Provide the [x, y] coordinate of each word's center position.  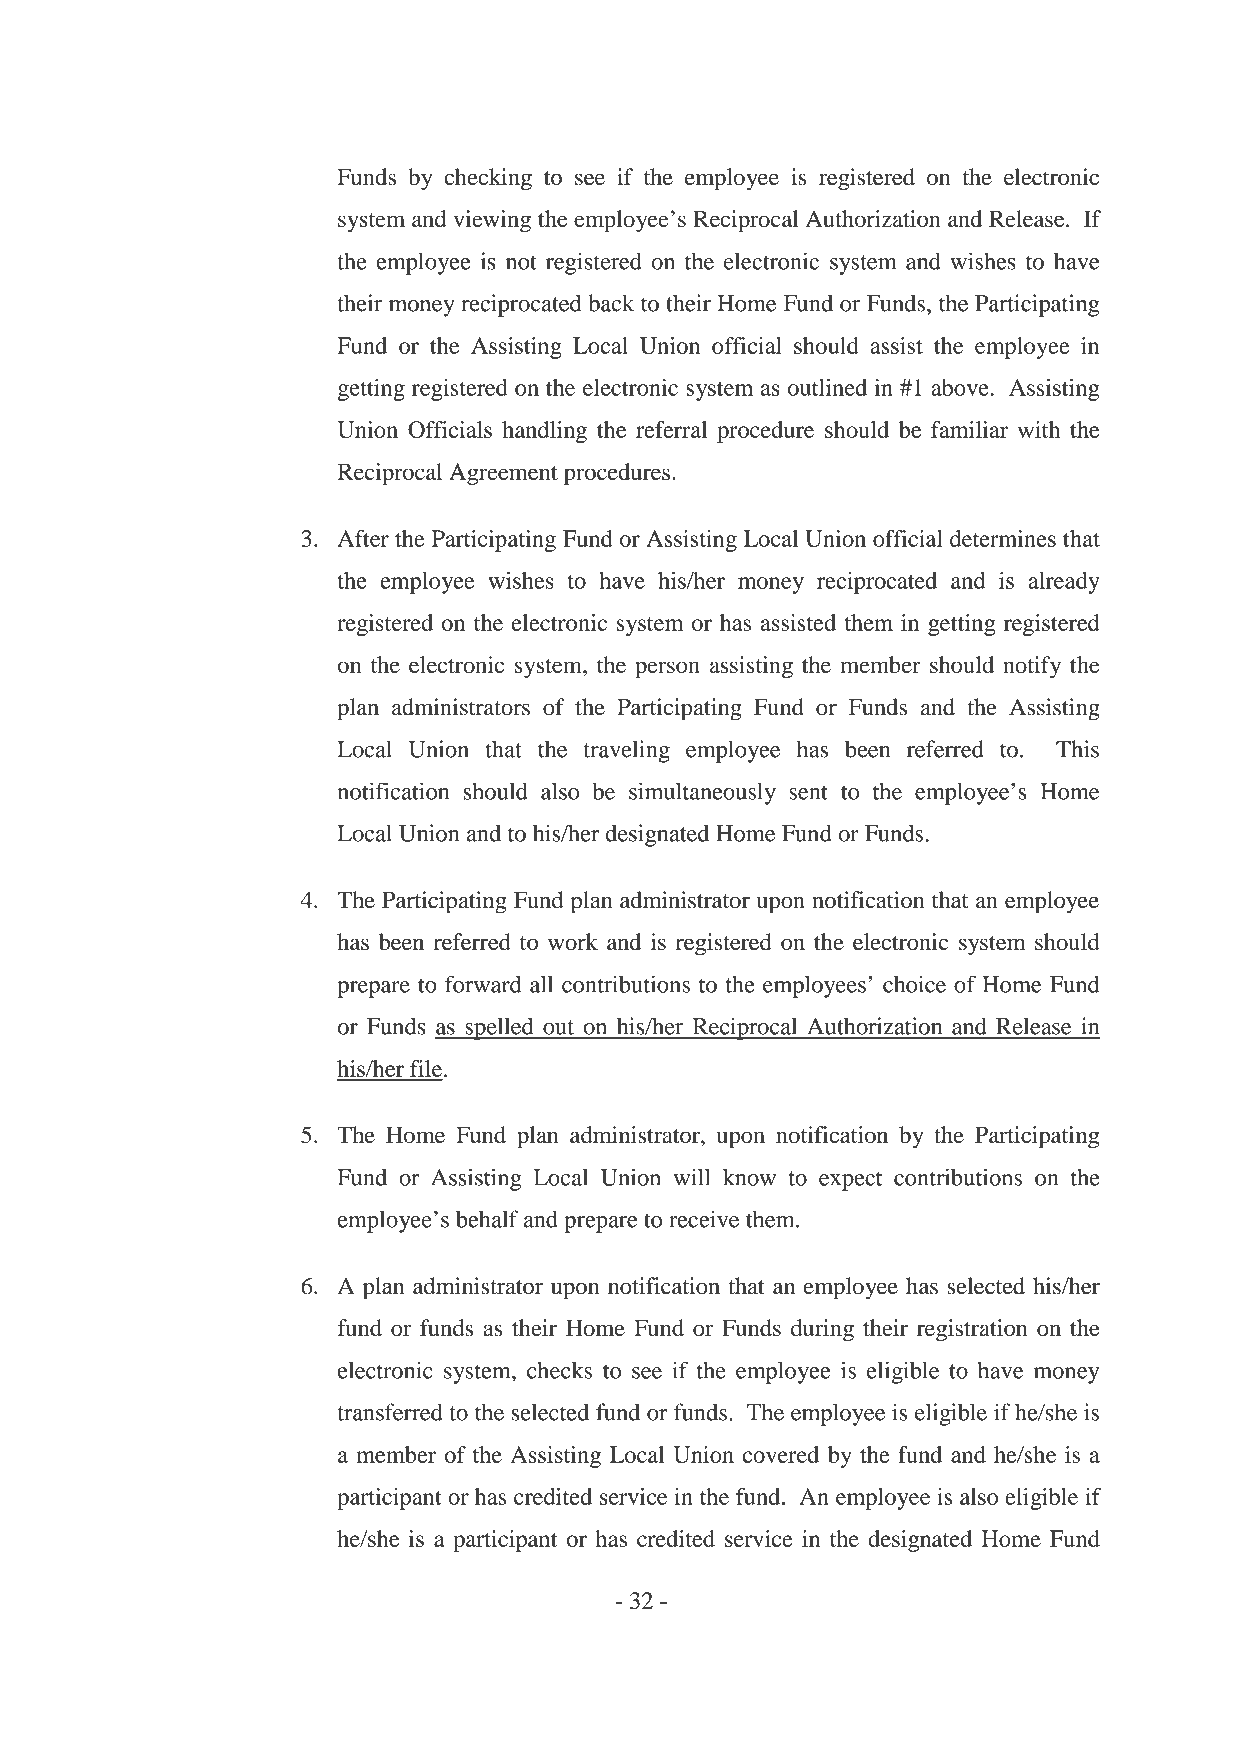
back [611, 303]
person [667, 670]
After [363, 538]
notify [1032, 667]
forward [483, 984]
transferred [390, 1412]
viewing [492, 221]
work [573, 941]
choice [914, 984]
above [961, 387]
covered [780, 1454]
